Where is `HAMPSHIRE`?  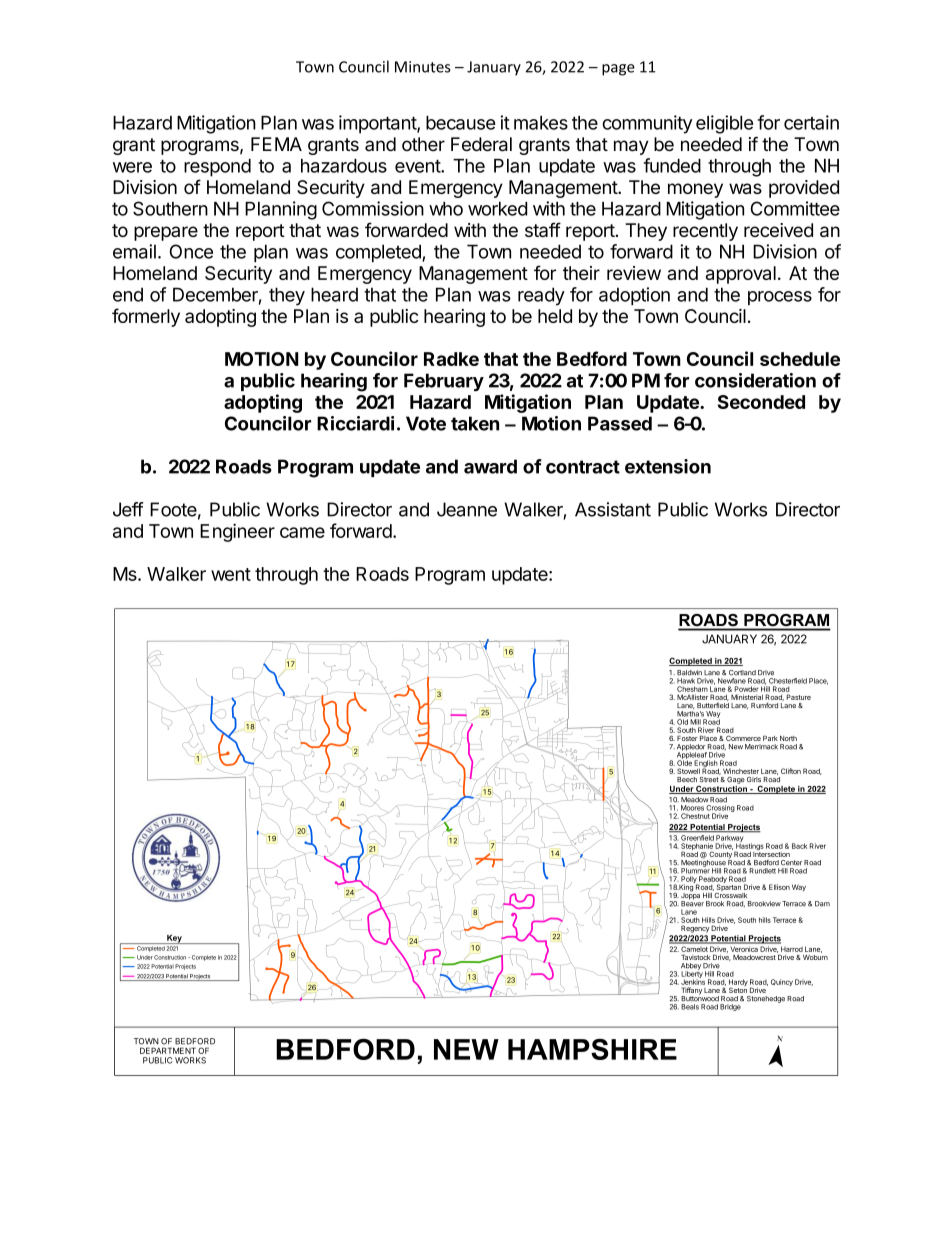
HAMPSHIRE is located at coordinates (592, 1049).
